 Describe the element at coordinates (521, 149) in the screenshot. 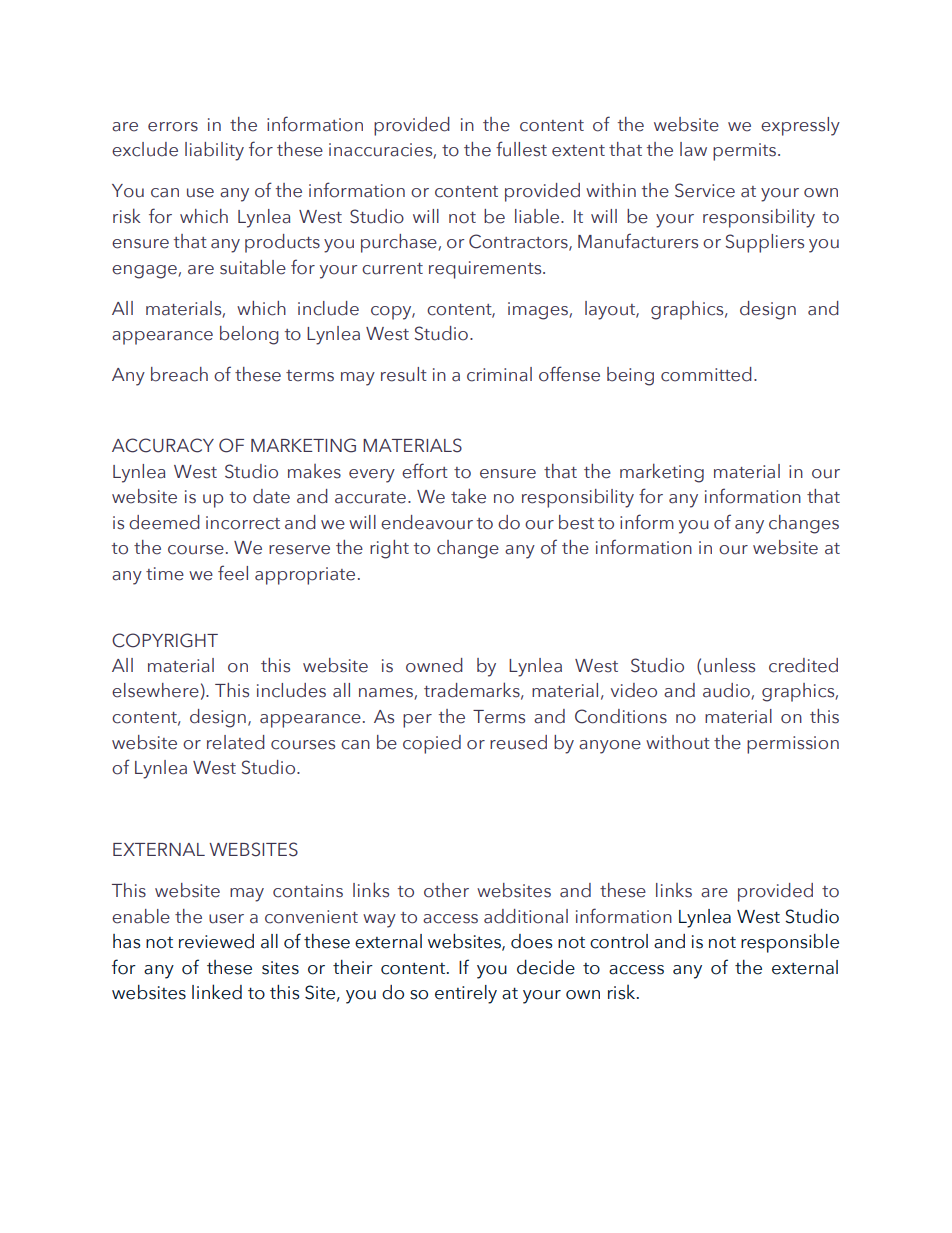

I see `fullest` at that location.
